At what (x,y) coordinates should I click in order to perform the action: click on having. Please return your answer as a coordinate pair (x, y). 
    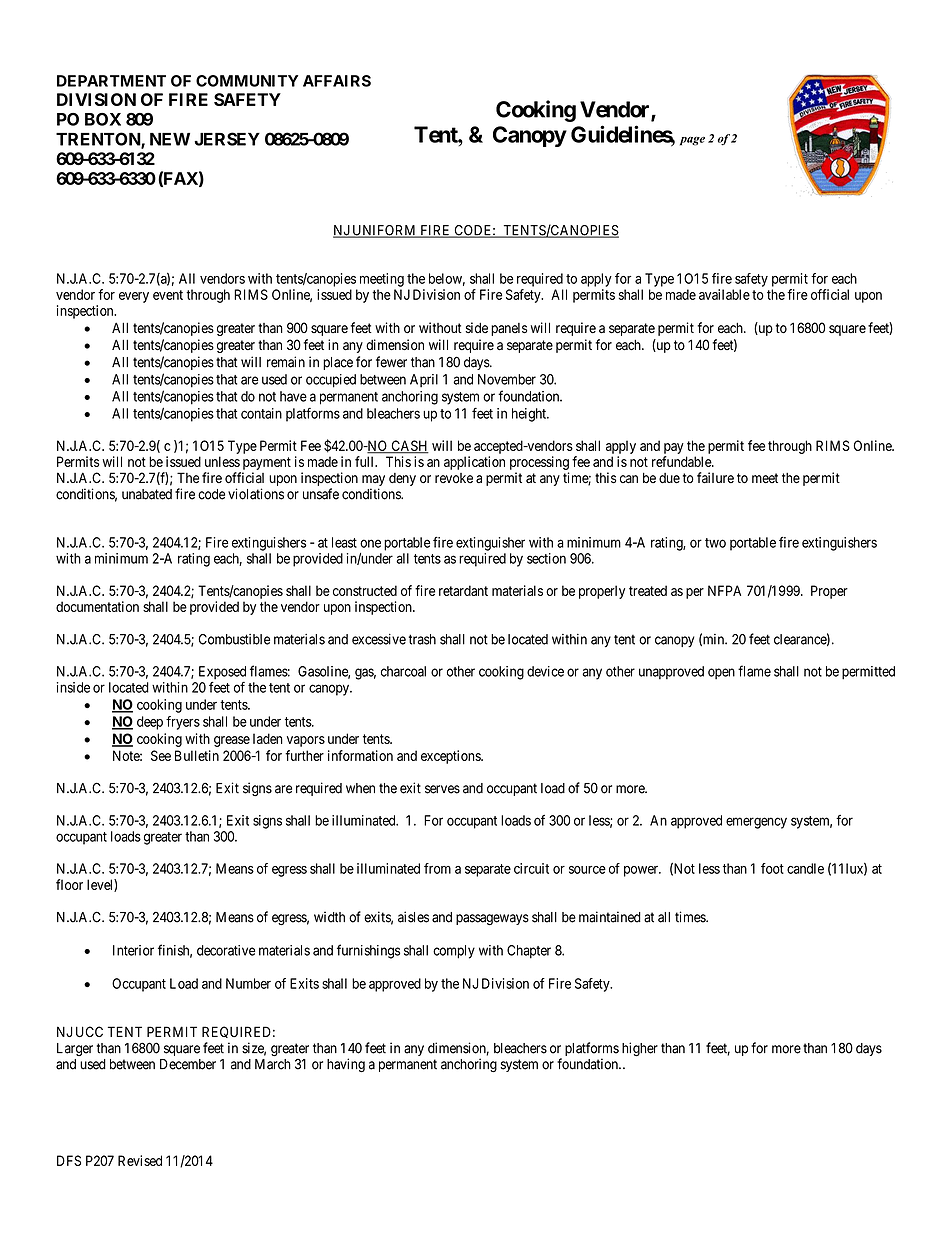
    Looking at the image, I should click on (346, 1065).
